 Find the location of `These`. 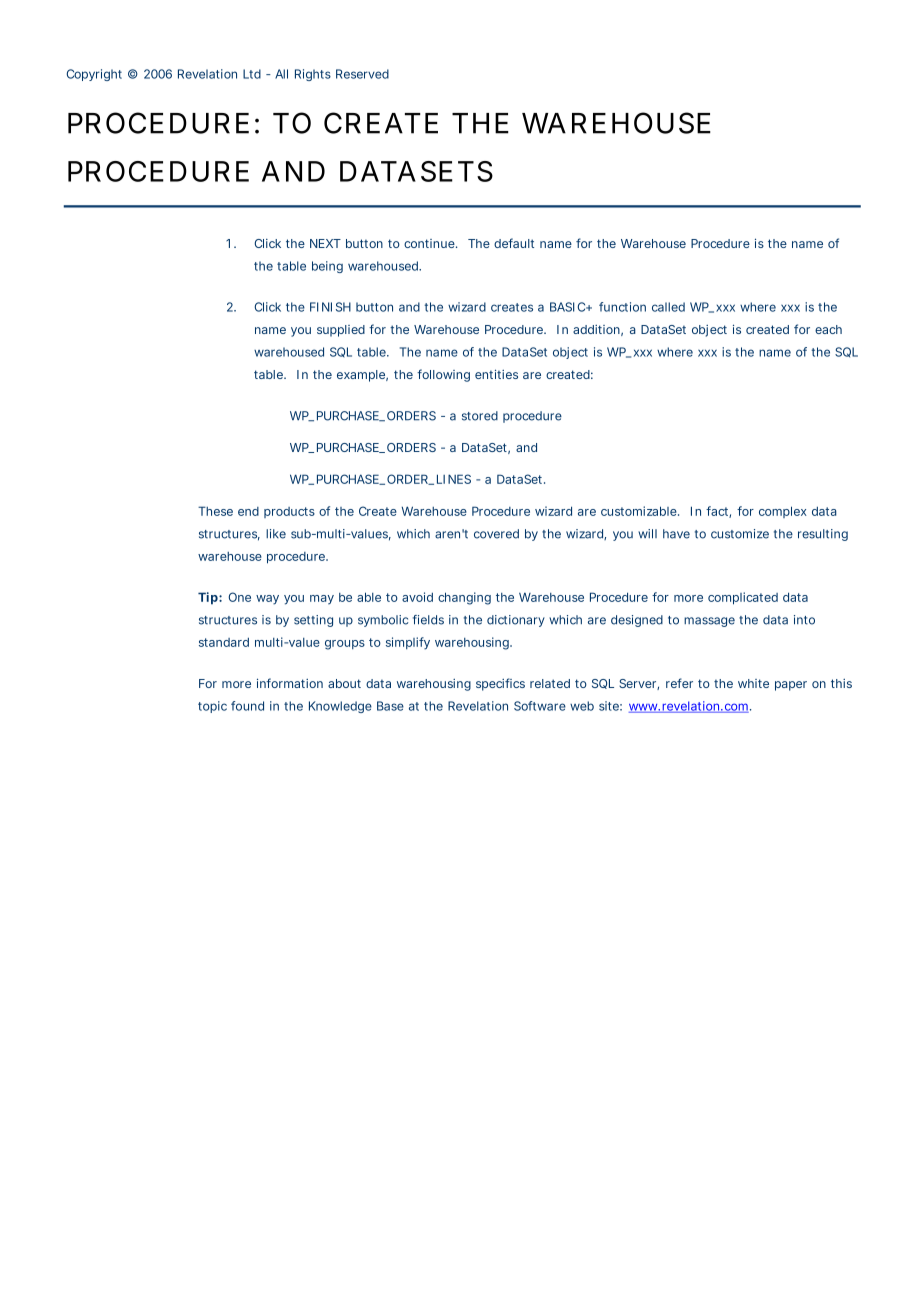

These is located at coordinates (215, 511).
